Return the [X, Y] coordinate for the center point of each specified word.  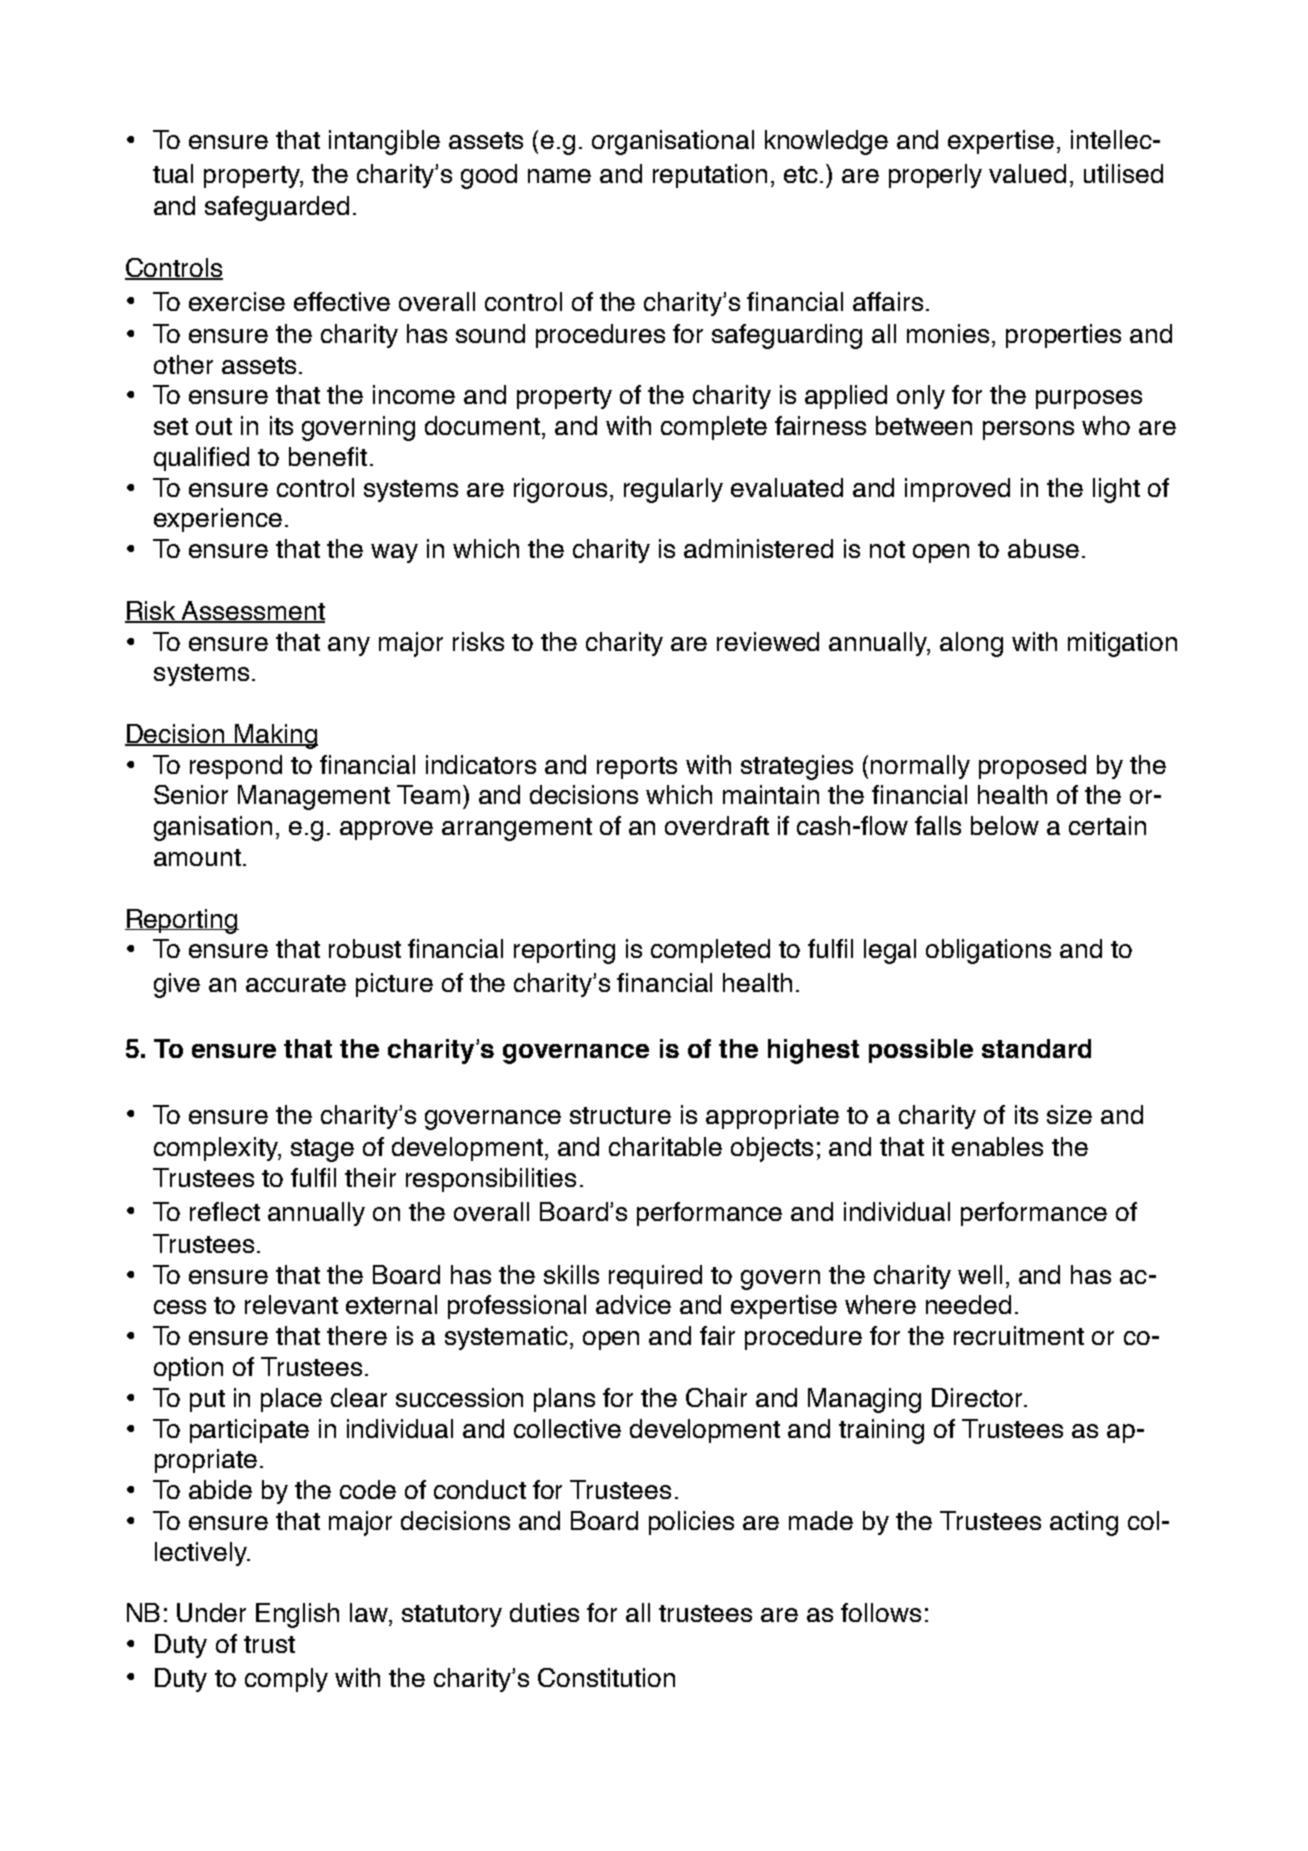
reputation [710, 176]
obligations [988, 951]
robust [365, 948]
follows [881, 1612]
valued [1027, 173]
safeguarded [277, 208]
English [297, 1615]
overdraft [717, 825]
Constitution [606, 1677]
